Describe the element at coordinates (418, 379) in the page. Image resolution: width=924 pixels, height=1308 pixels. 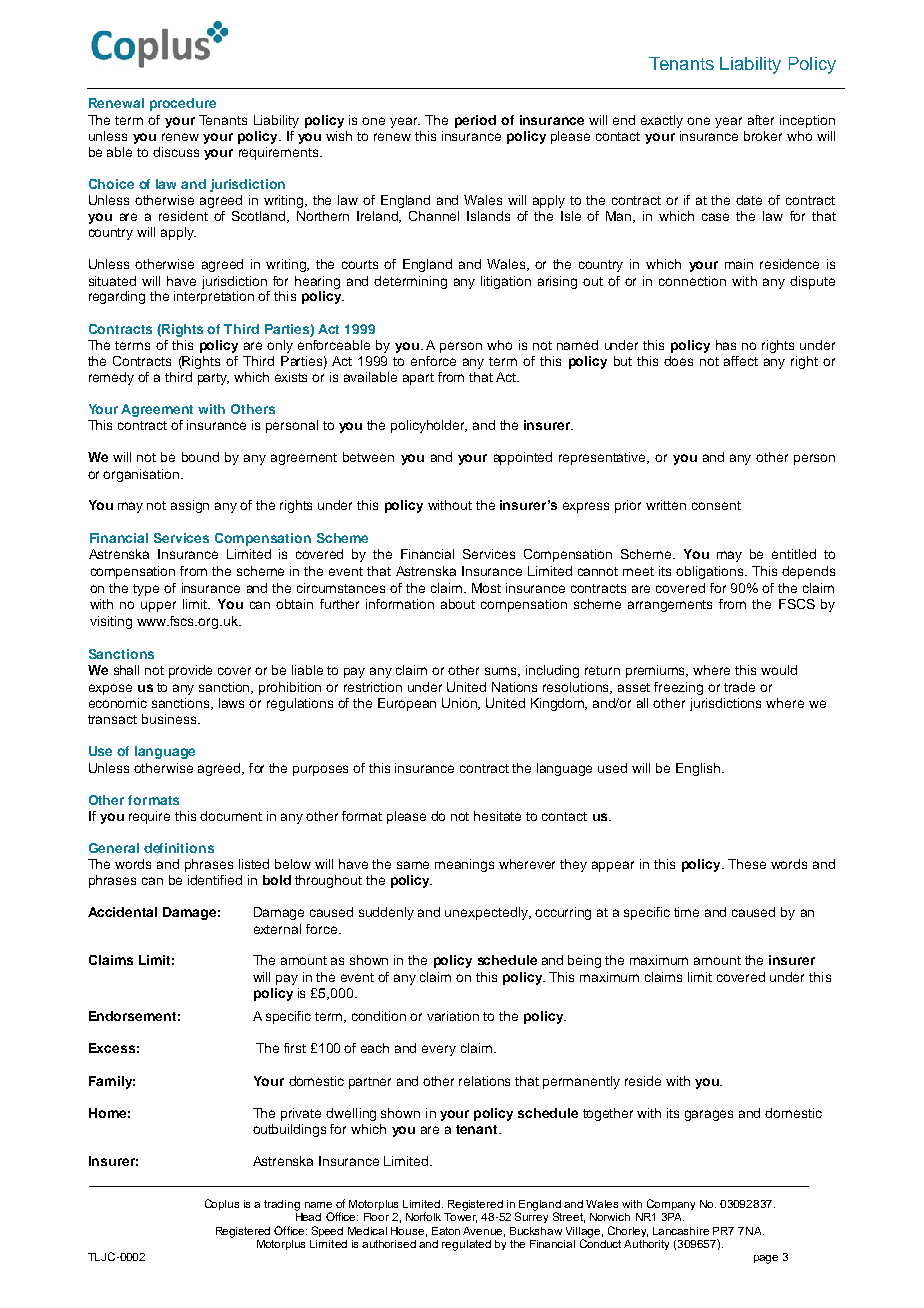
I see `apart` at that location.
